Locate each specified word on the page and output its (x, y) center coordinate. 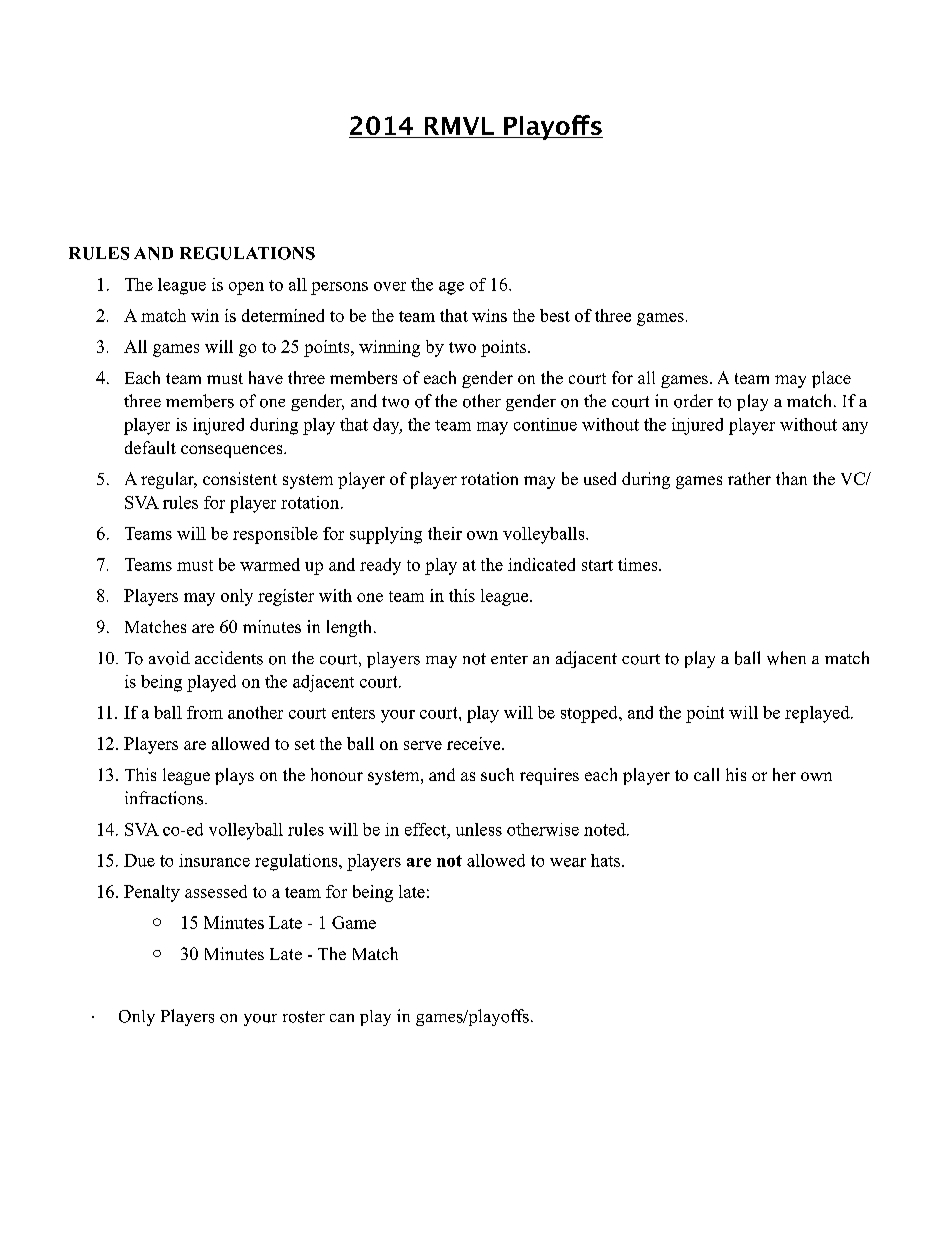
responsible (275, 535)
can (342, 1018)
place (831, 379)
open (246, 288)
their (445, 533)
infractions (165, 798)
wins (489, 315)
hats (605, 860)
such (497, 774)
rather (749, 478)
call (706, 774)
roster (304, 1017)
